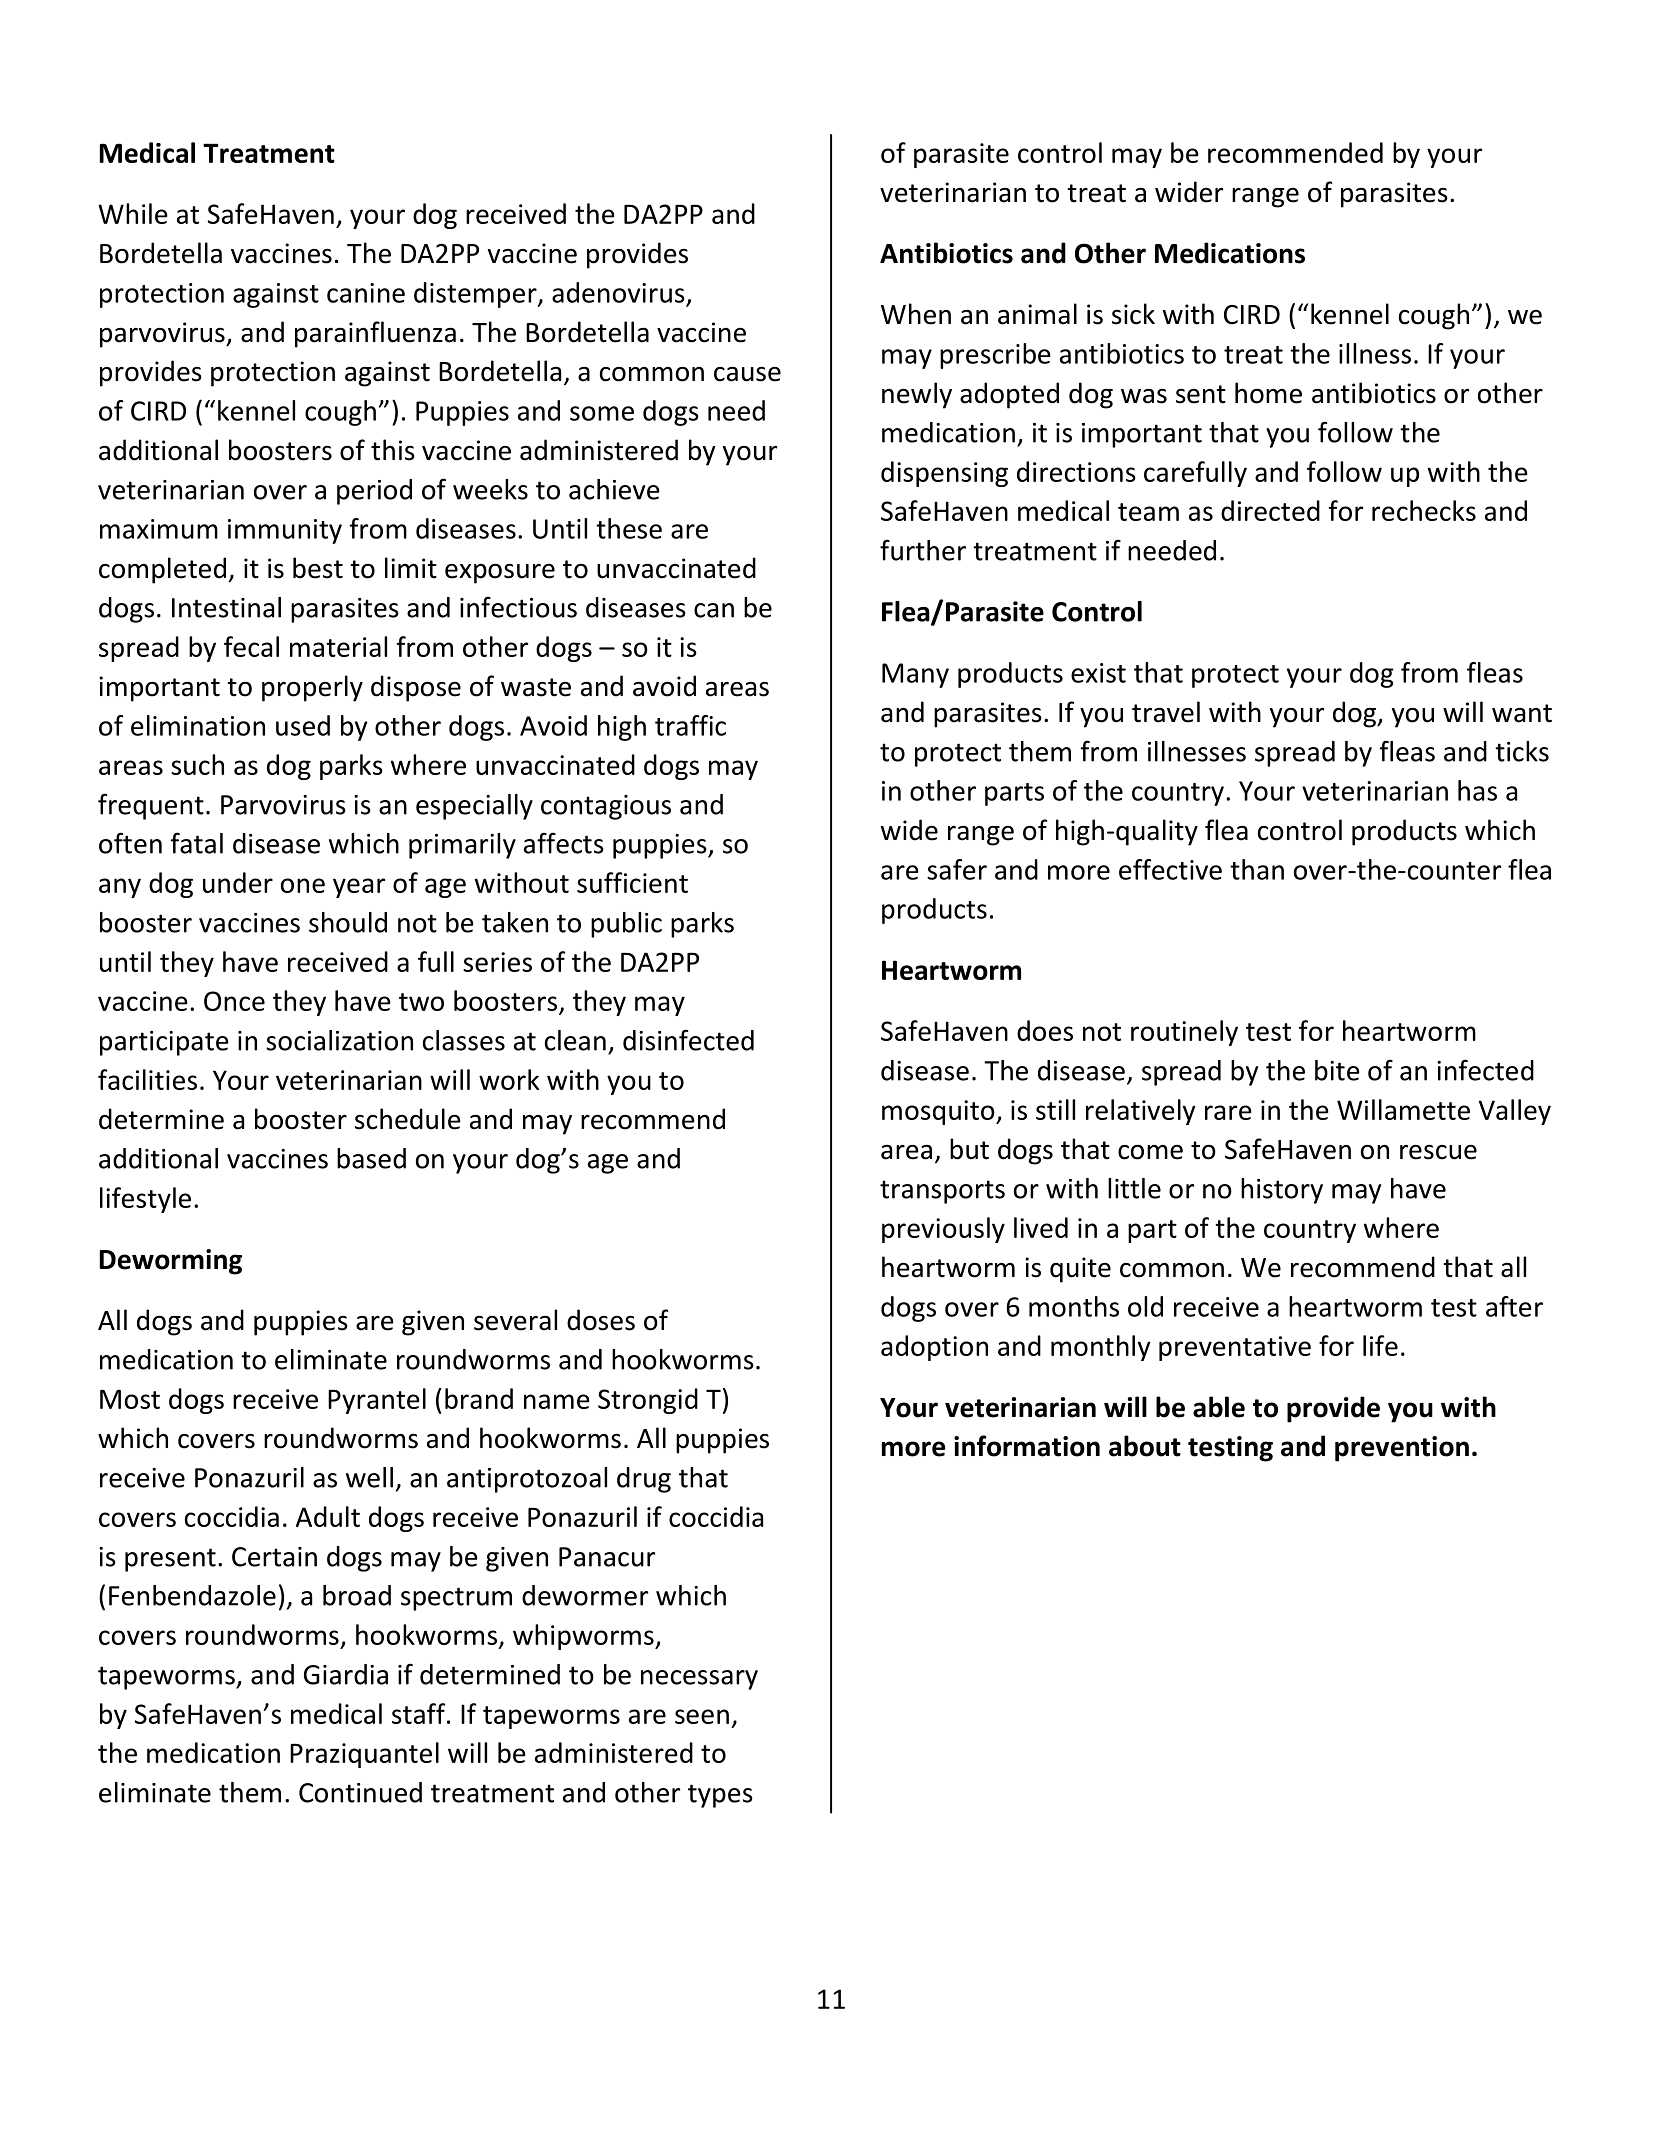 The width and height of the image is (1662, 2151). Describe the element at coordinates (338, 646) in the image. I see `material` at that location.
